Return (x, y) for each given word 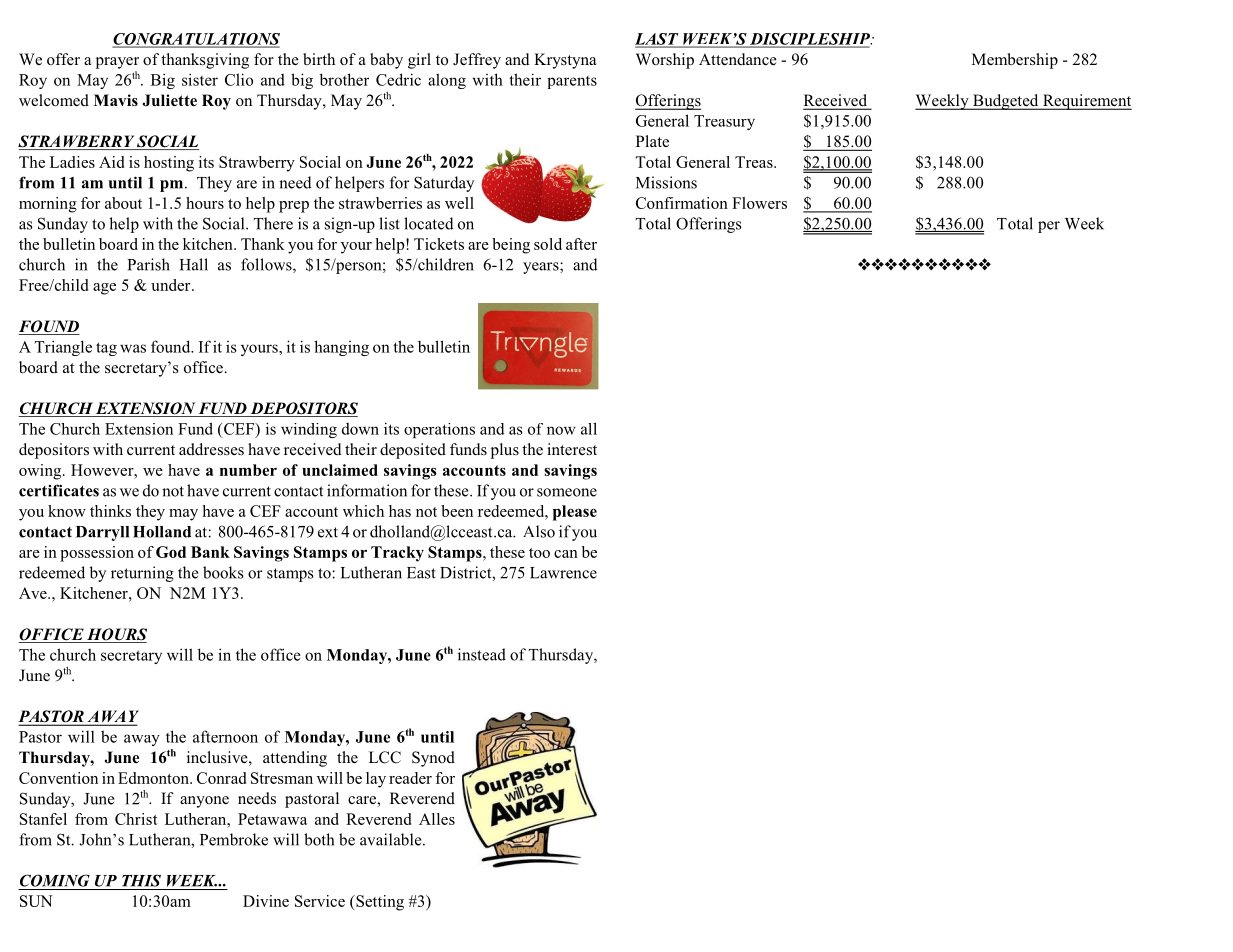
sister (200, 79)
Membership (1015, 61)
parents (572, 82)
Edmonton (154, 778)
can (566, 554)
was (133, 348)
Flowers (759, 203)
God (171, 552)
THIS (141, 880)
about (123, 203)
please (575, 513)
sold (548, 244)
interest (572, 449)
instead (482, 654)
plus (505, 451)
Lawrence (563, 573)
